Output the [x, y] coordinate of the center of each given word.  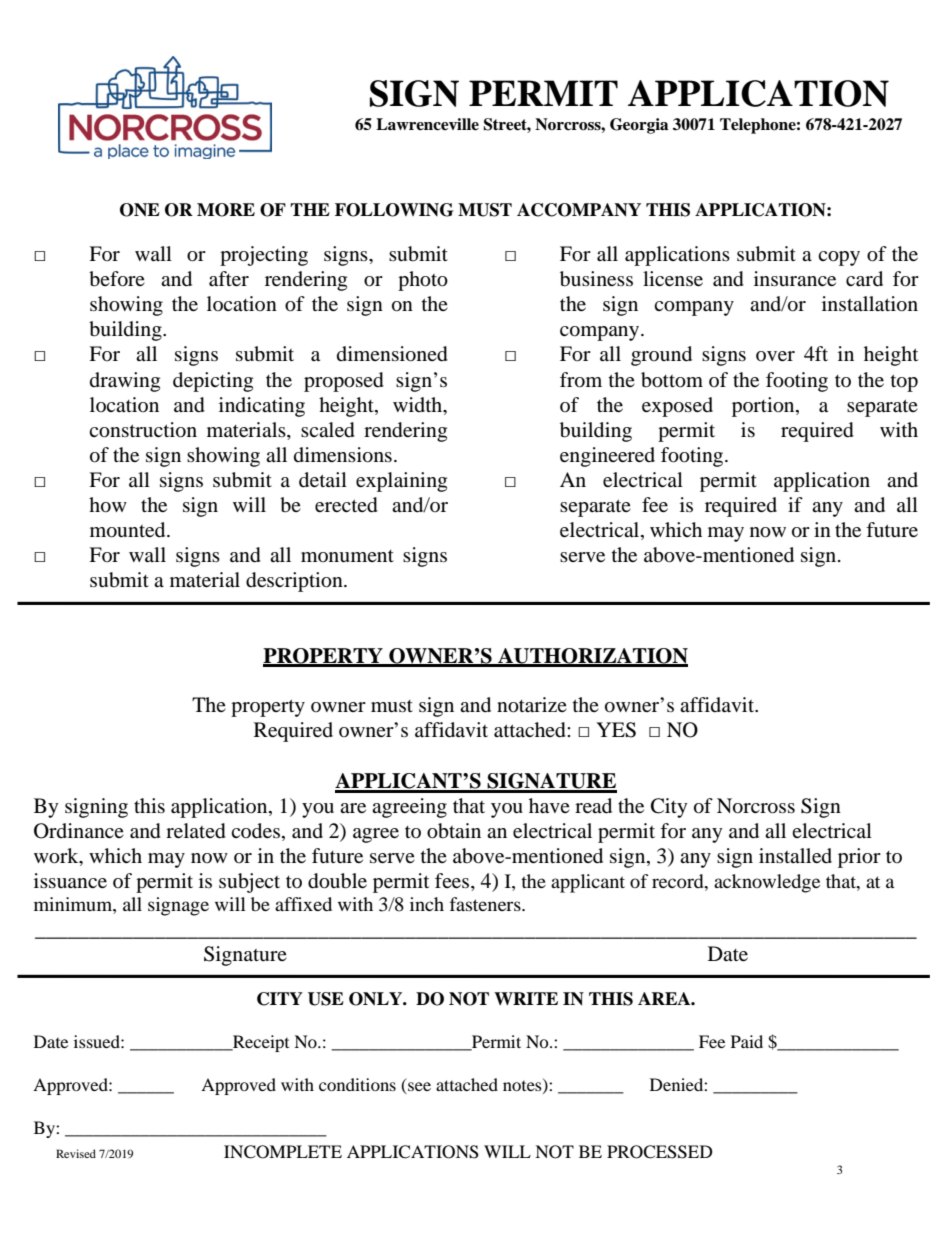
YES [616, 730]
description [295, 582]
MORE [226, 210]
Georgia [639, 126]
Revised [76, 1153]
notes [523, 1086]
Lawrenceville [427, 124]
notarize [532, 705]
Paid [747, 1041]
